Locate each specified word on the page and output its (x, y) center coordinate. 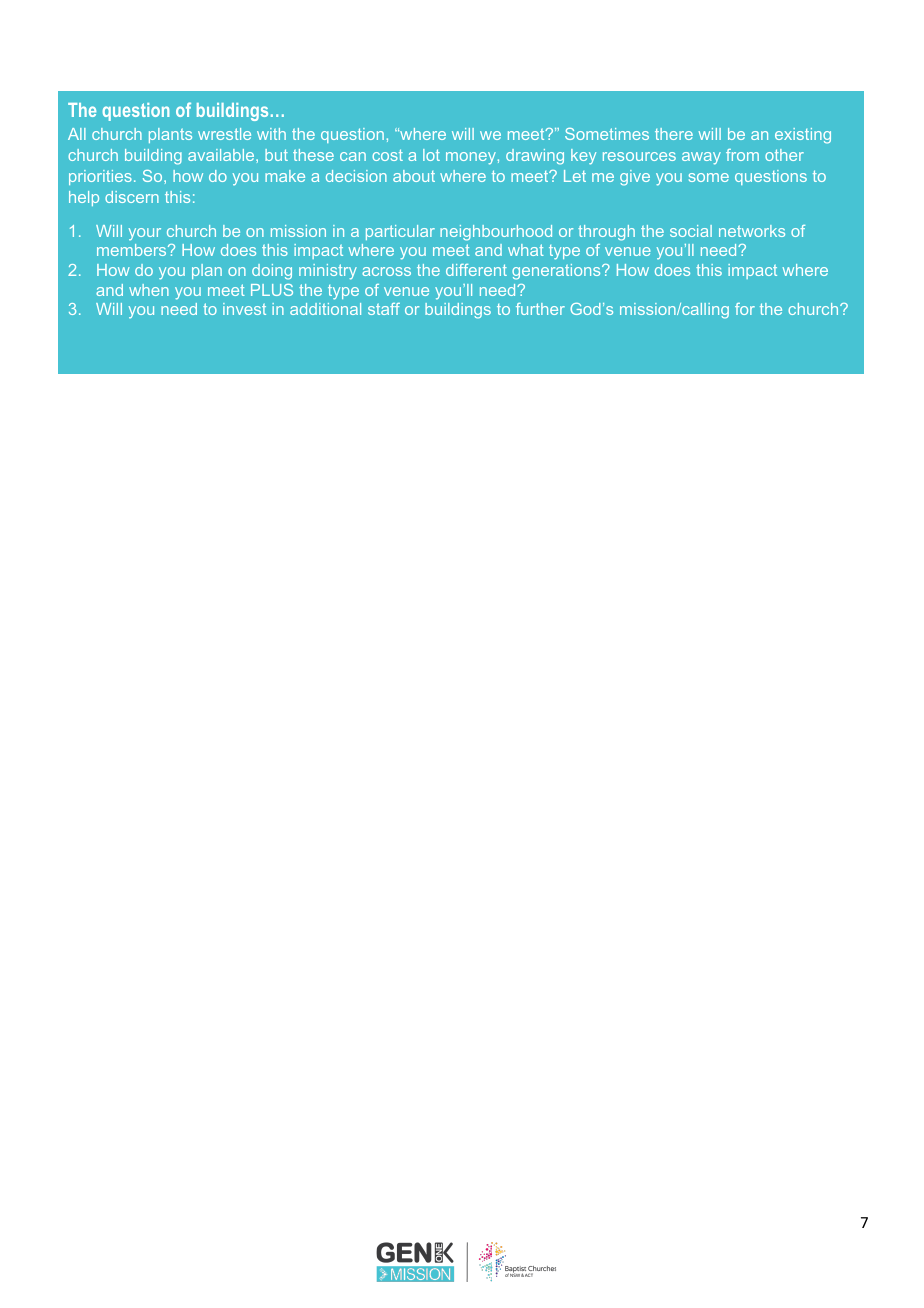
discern (132, 197)
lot (431, 155)
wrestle (224, 134)
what (526, 250)
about (414, 176)
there (674, 134)
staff (384, 309)
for (745, 309)
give (635, 178)
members (133, 250)
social (691, 231)
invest (244, 309)
